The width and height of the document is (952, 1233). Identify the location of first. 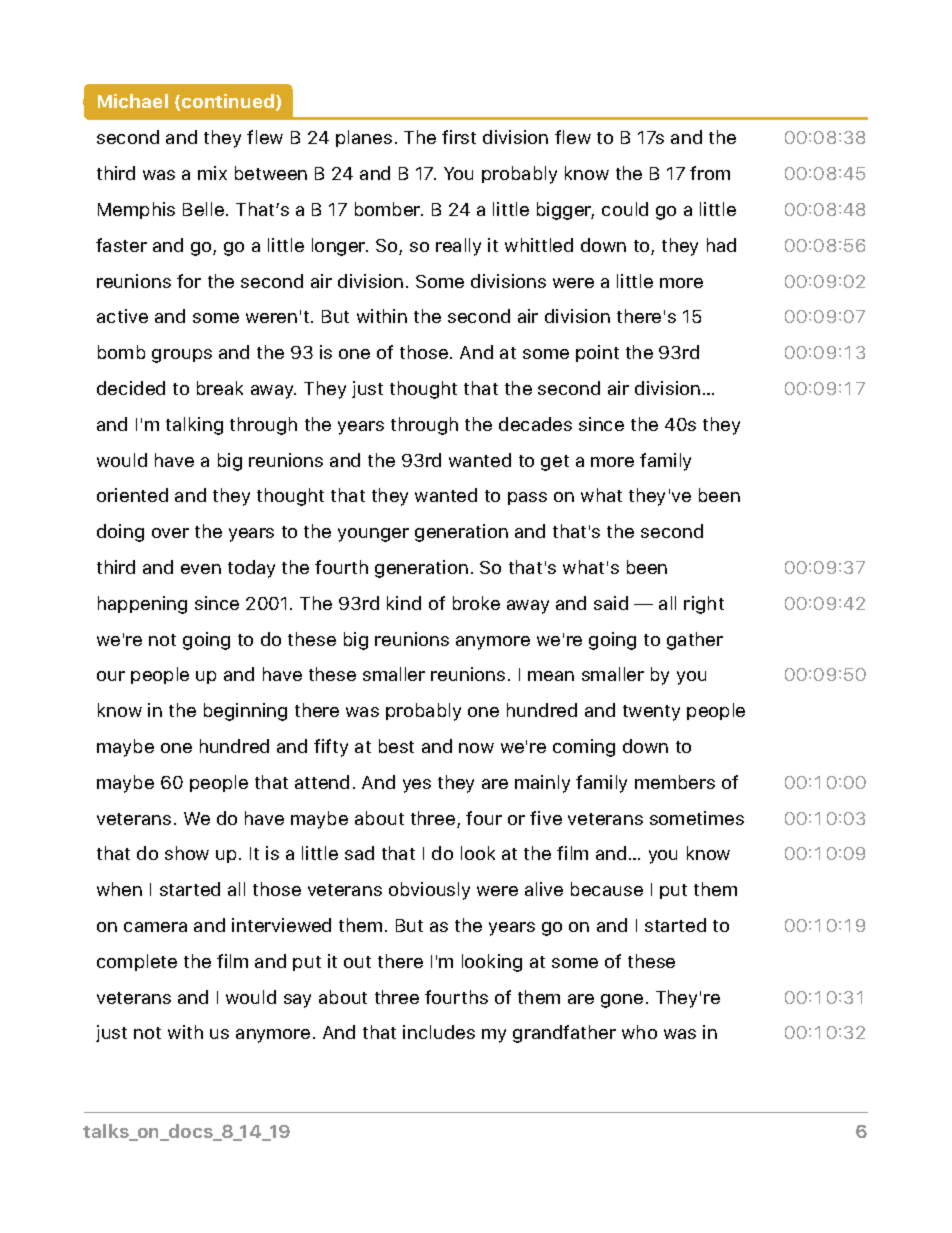
(459, 137).
